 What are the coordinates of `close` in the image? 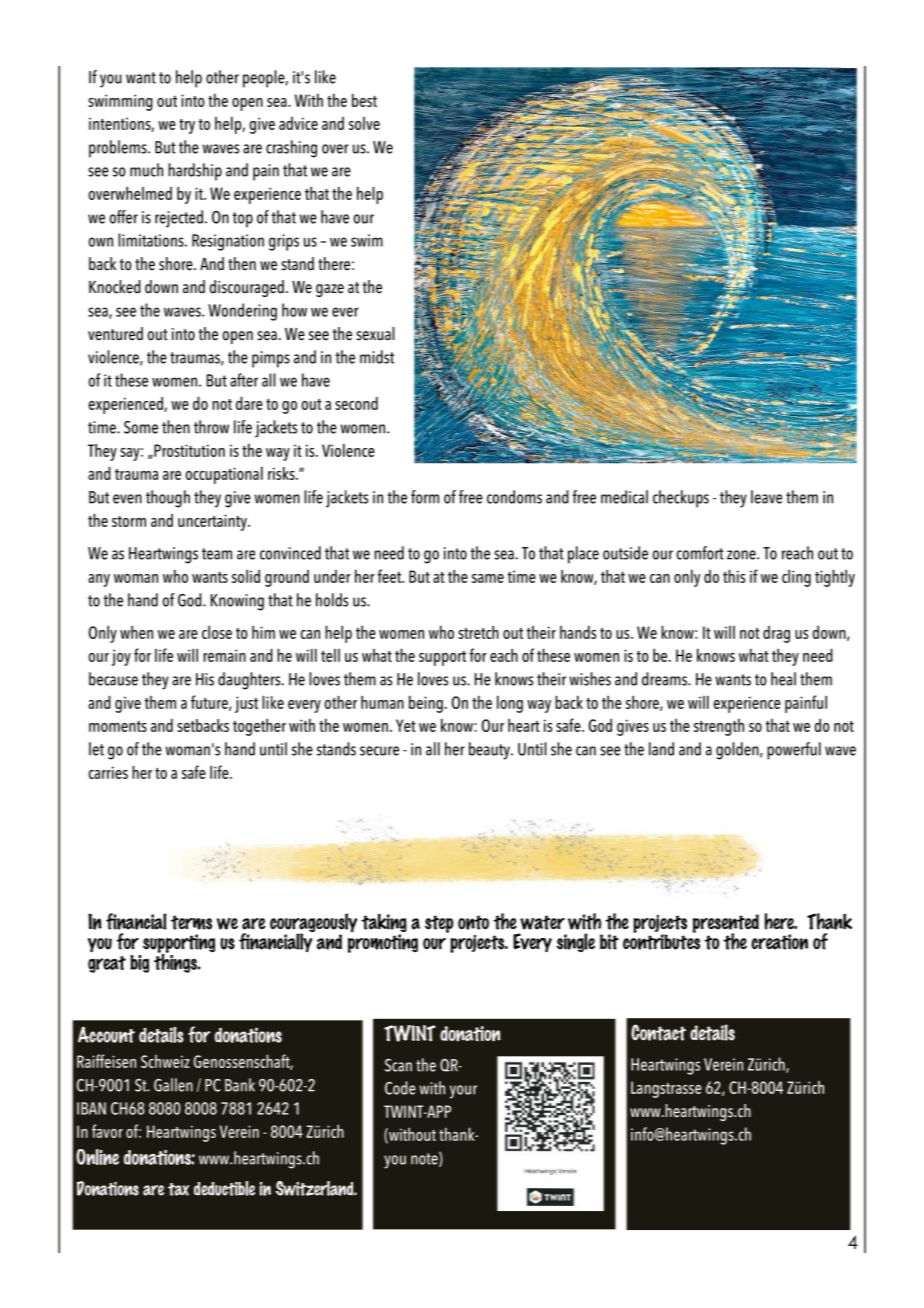 It's located at (217, 632).
